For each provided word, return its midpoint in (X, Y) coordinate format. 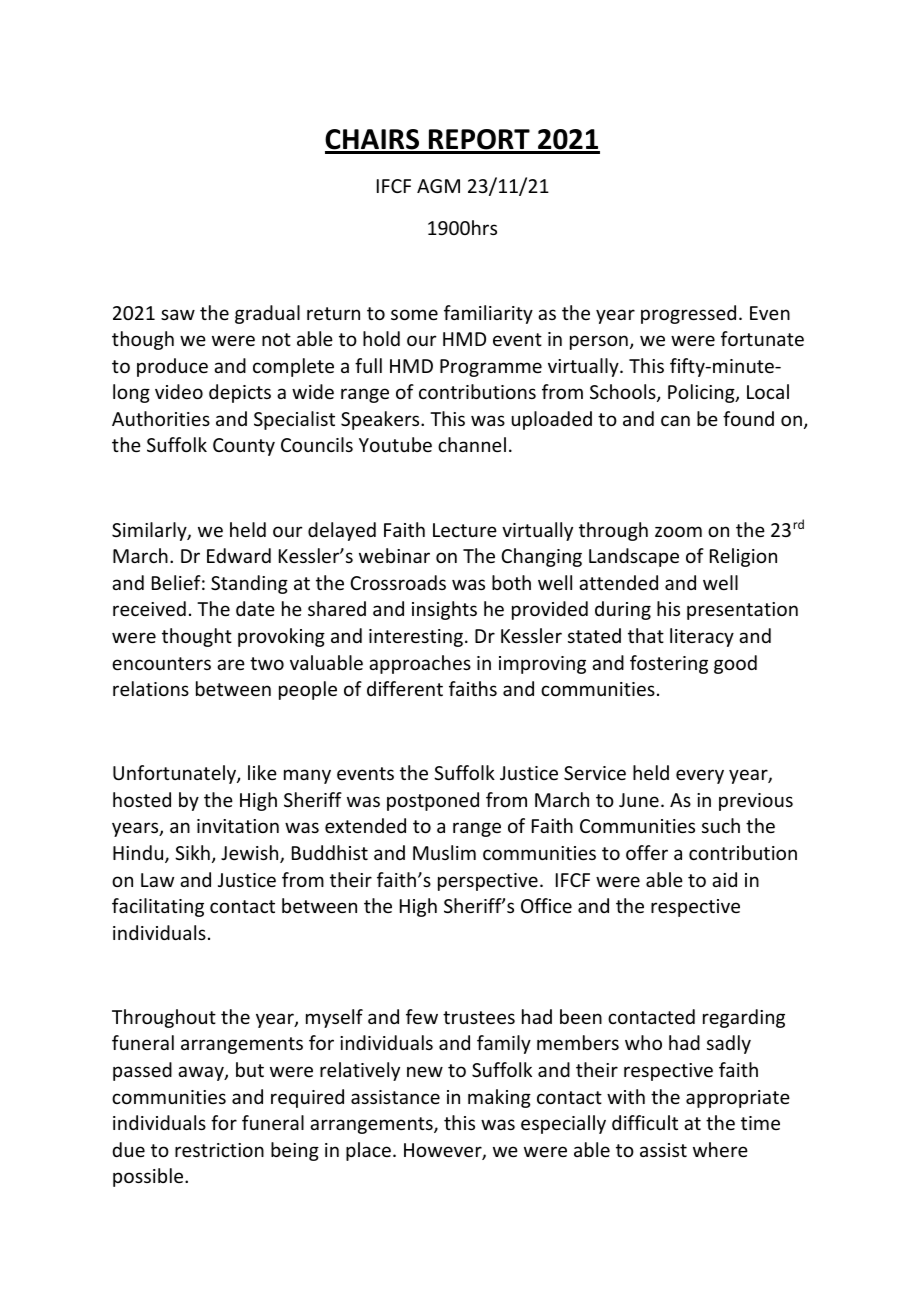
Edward (239, 555)
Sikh (192, 852)
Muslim (444, 852)
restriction (219, 1150)
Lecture (465, 530)
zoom (678, 531)
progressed (688, 314)
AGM (438, 186)
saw (178, 314)
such (721, 825)
